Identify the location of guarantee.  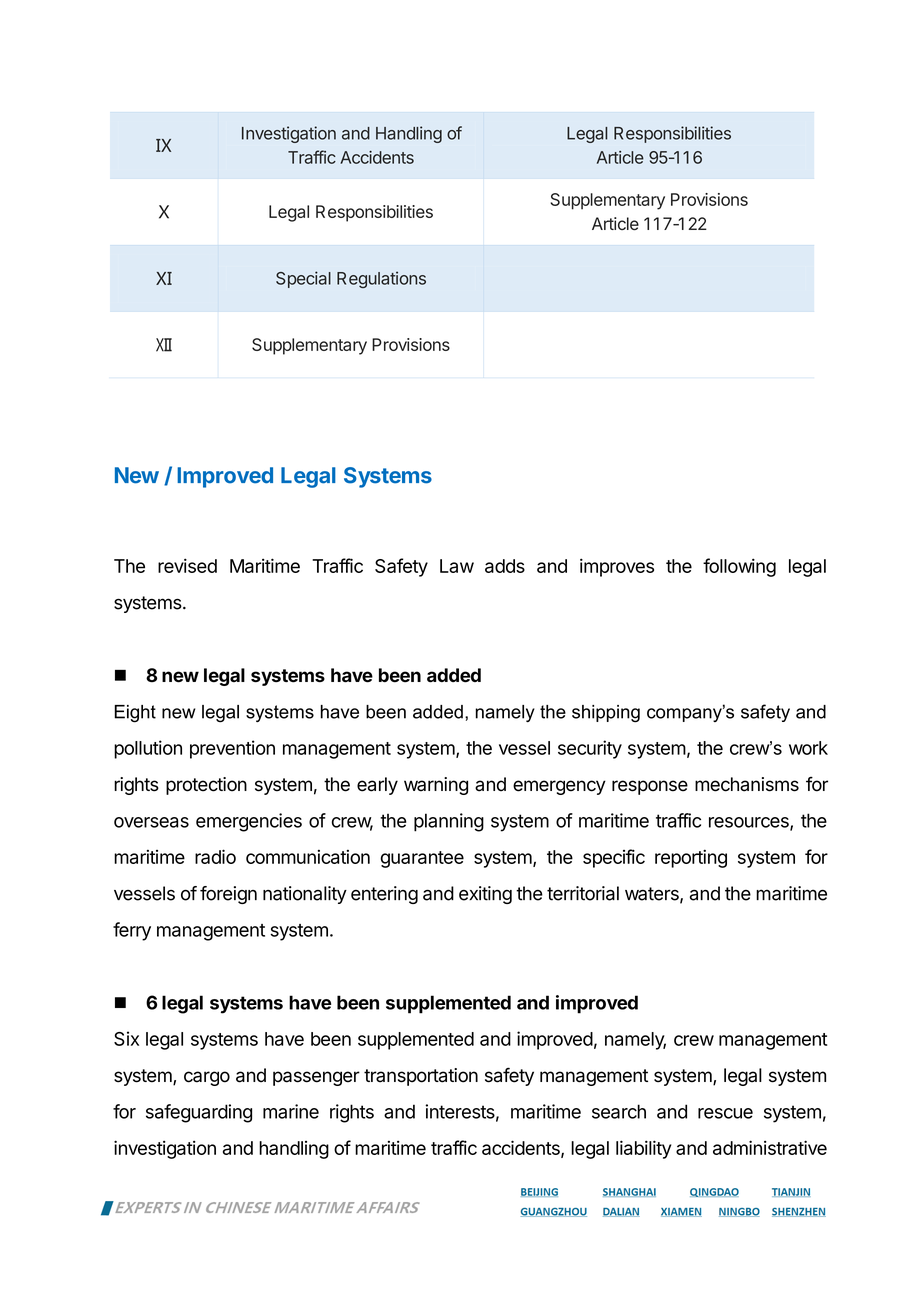
(422, 859).
